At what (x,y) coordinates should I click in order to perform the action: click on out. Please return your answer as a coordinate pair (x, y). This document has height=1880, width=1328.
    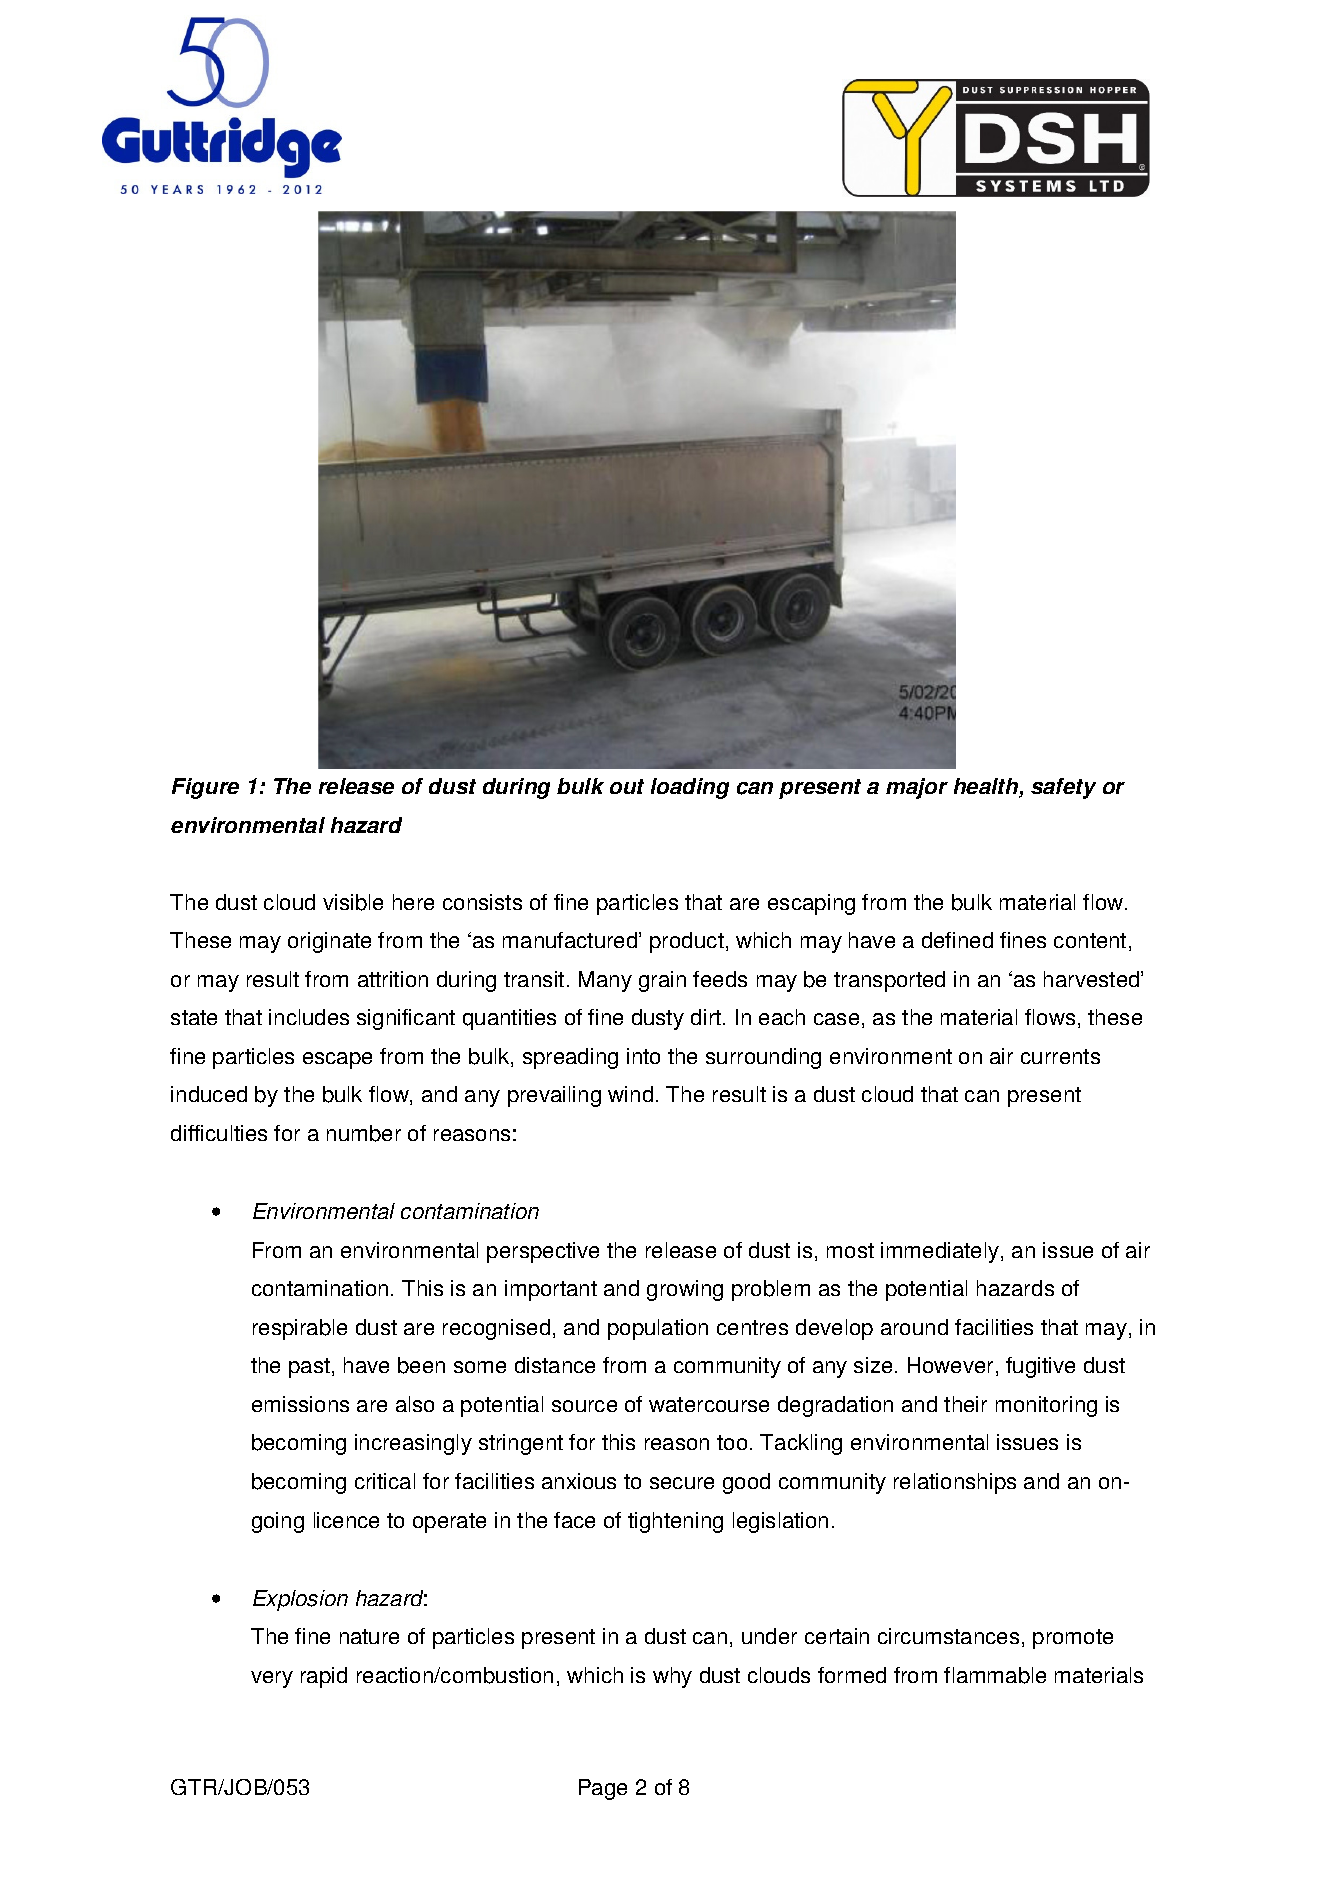
    Looking at the image, I should click on (627, 786).
